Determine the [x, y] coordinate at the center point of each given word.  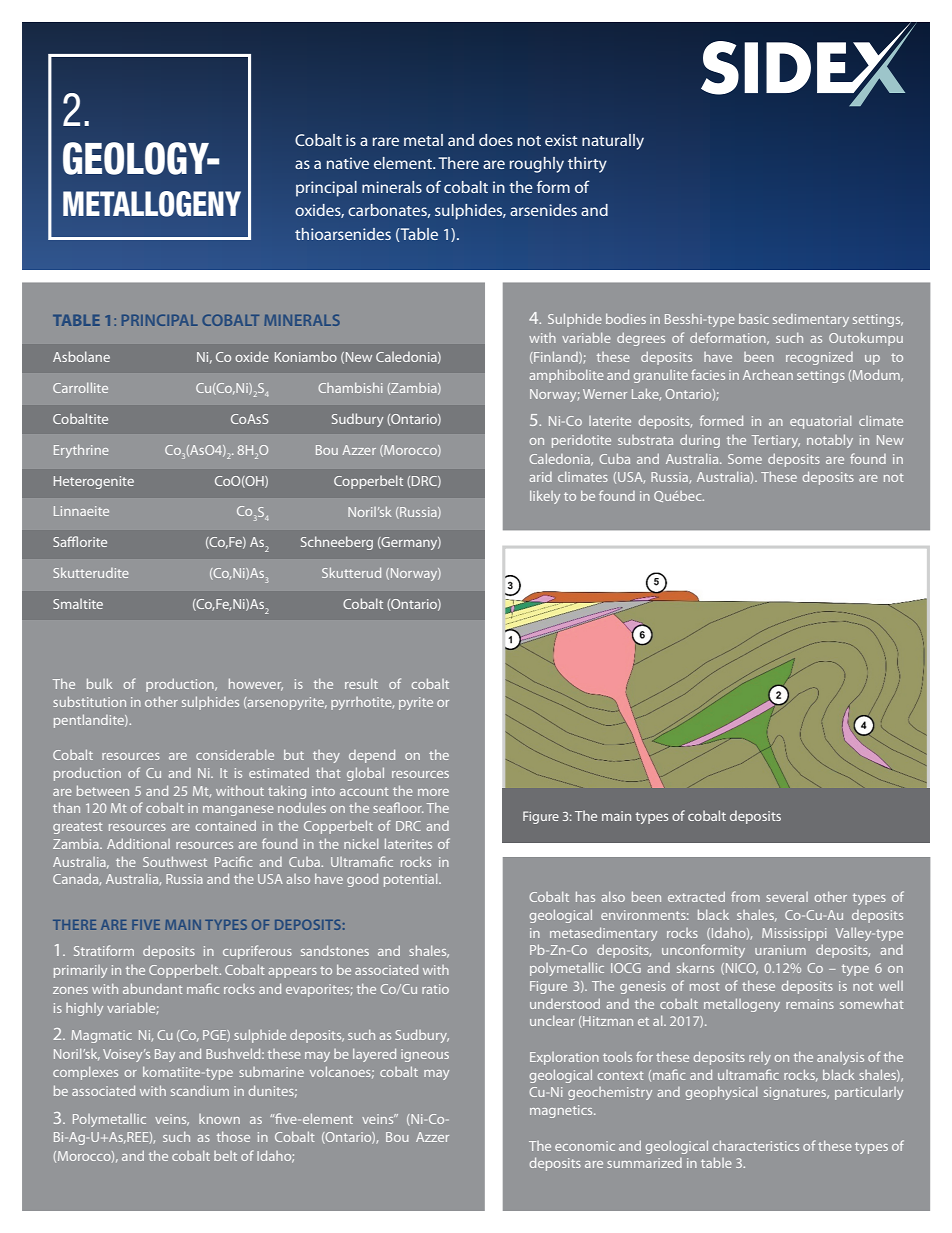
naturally [613, 142]
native [348, 163]
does [496, 140]
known [219, 1119]
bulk [99, 684]
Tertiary [776, 441]
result [361, 684]
